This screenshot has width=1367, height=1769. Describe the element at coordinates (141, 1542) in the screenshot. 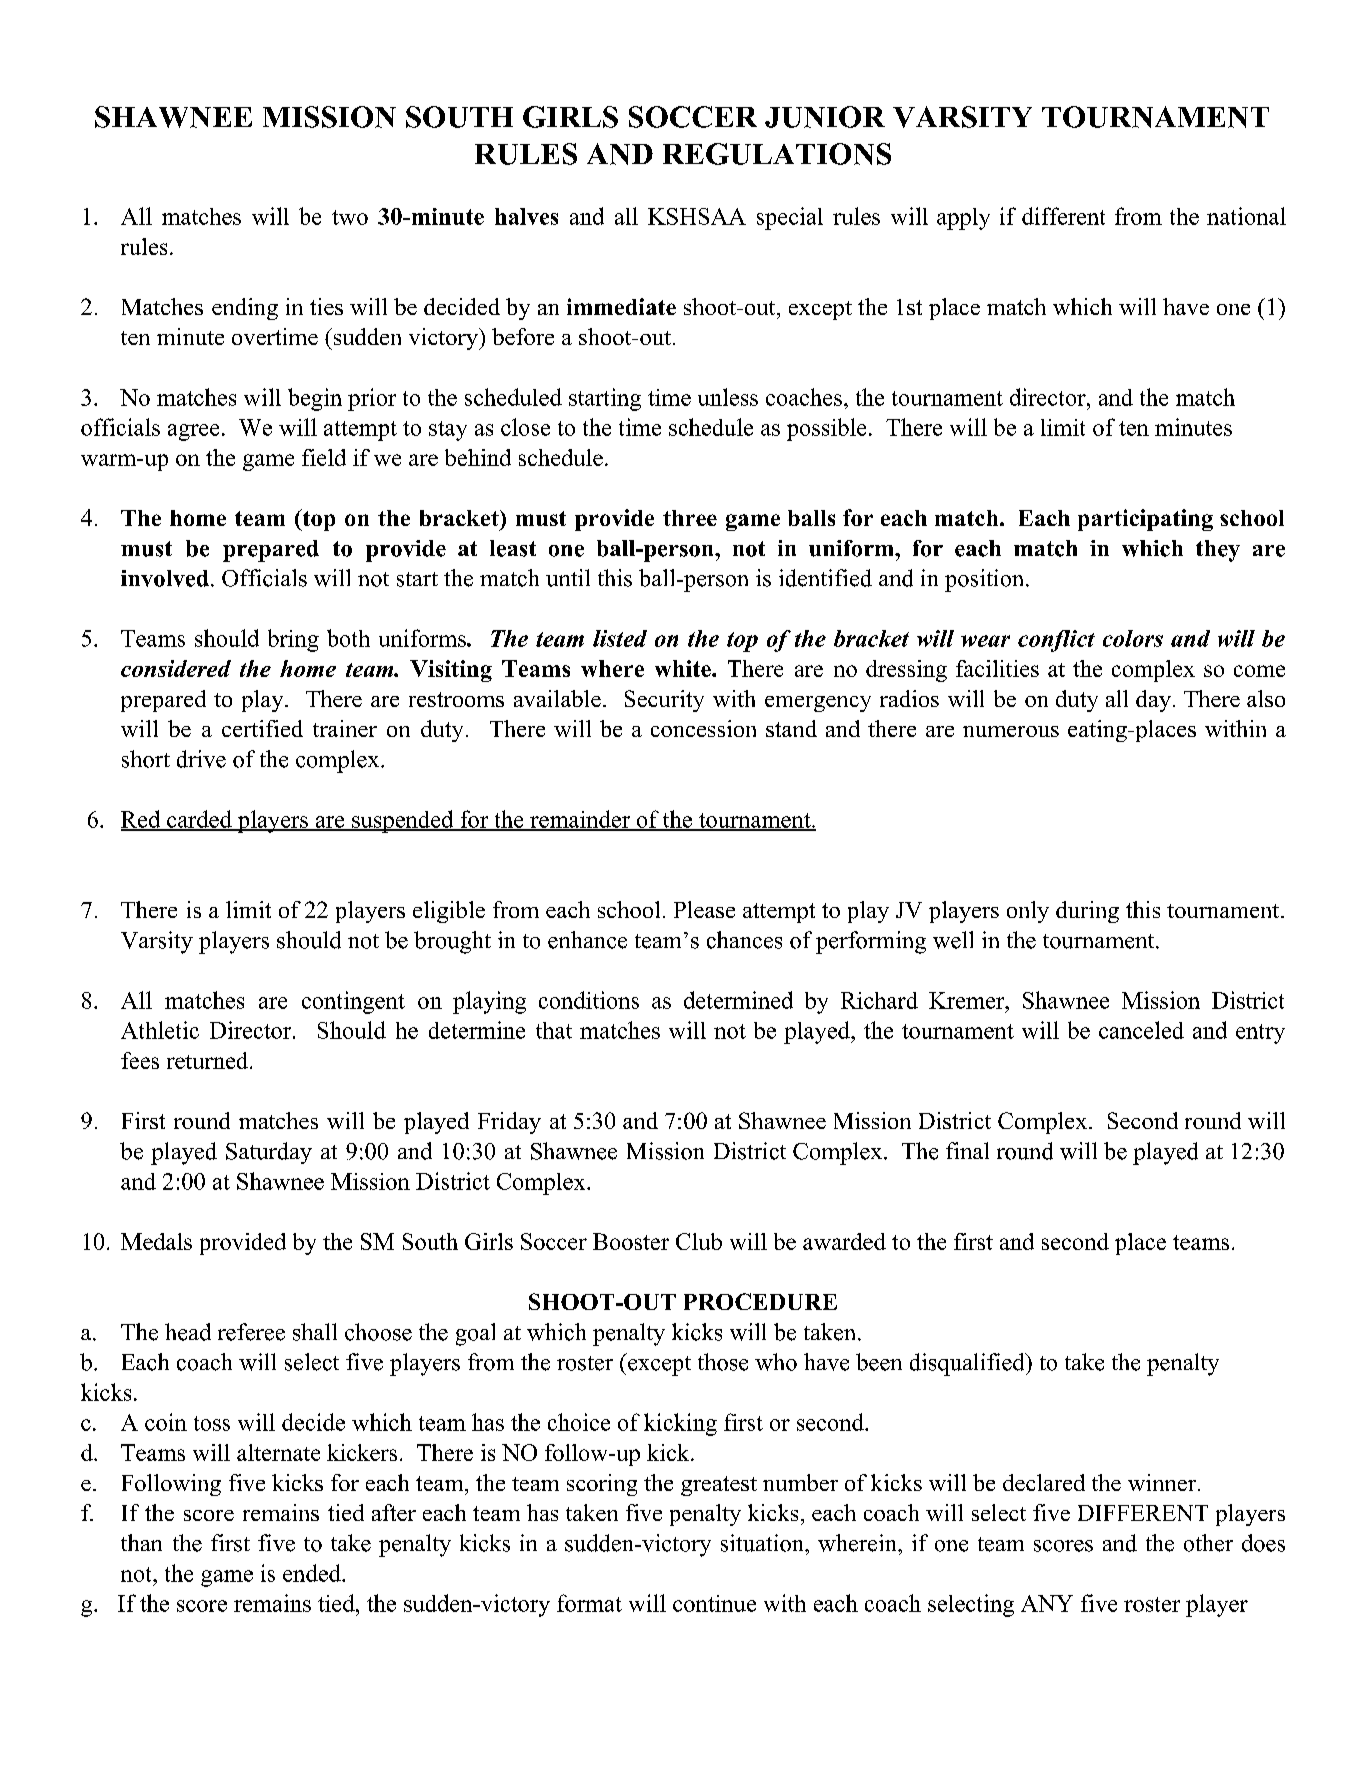

I see `than` at that location.
